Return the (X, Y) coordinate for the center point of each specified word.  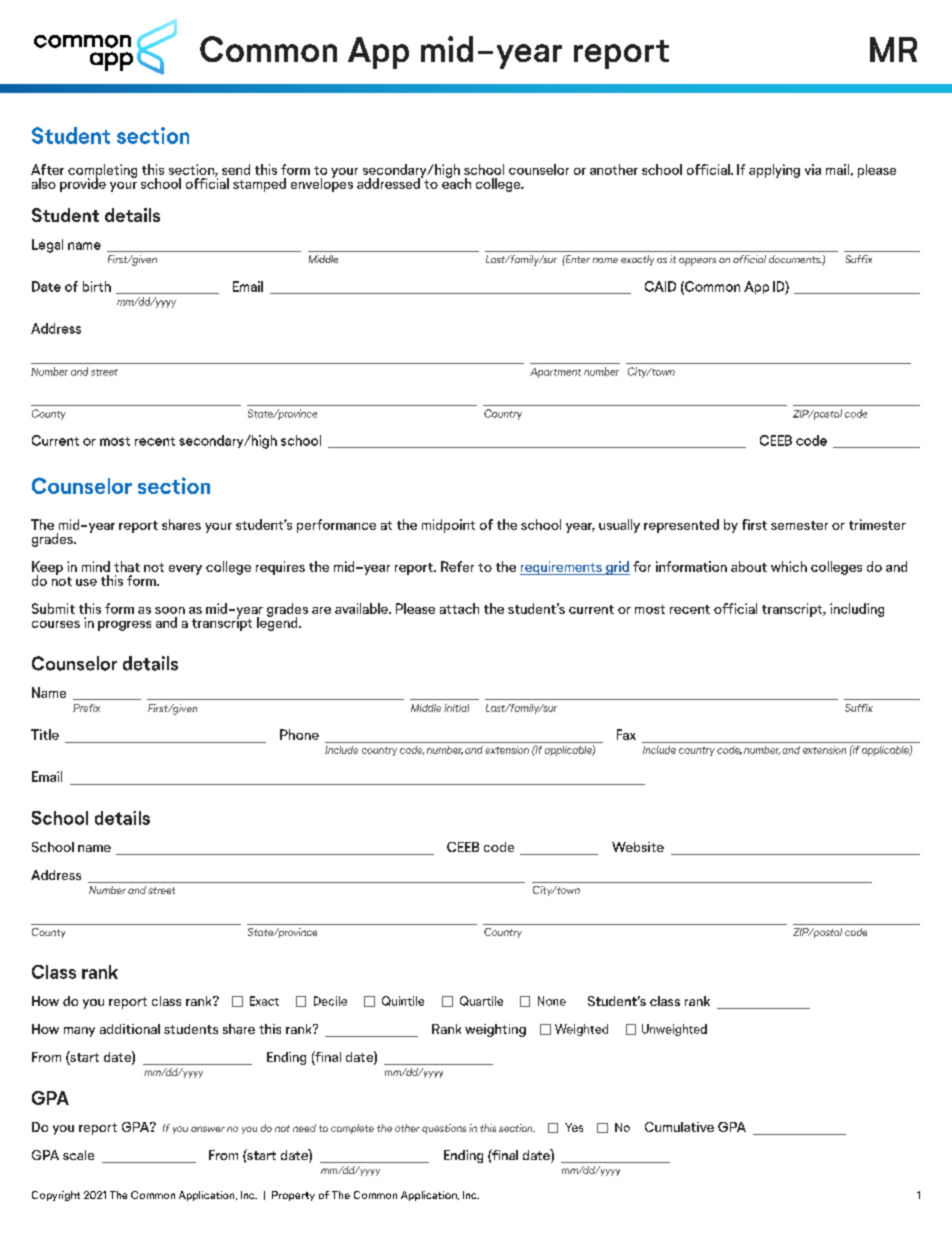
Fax (626, 734)
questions (444, 1129)
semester (799, 525)
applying (774, 171)
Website (638, 847)
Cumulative (679, 1127)
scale (78, 1155)
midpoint (448, 526)
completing (102, 172)
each (456, 182)
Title (45, 734)
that (127, 566)
